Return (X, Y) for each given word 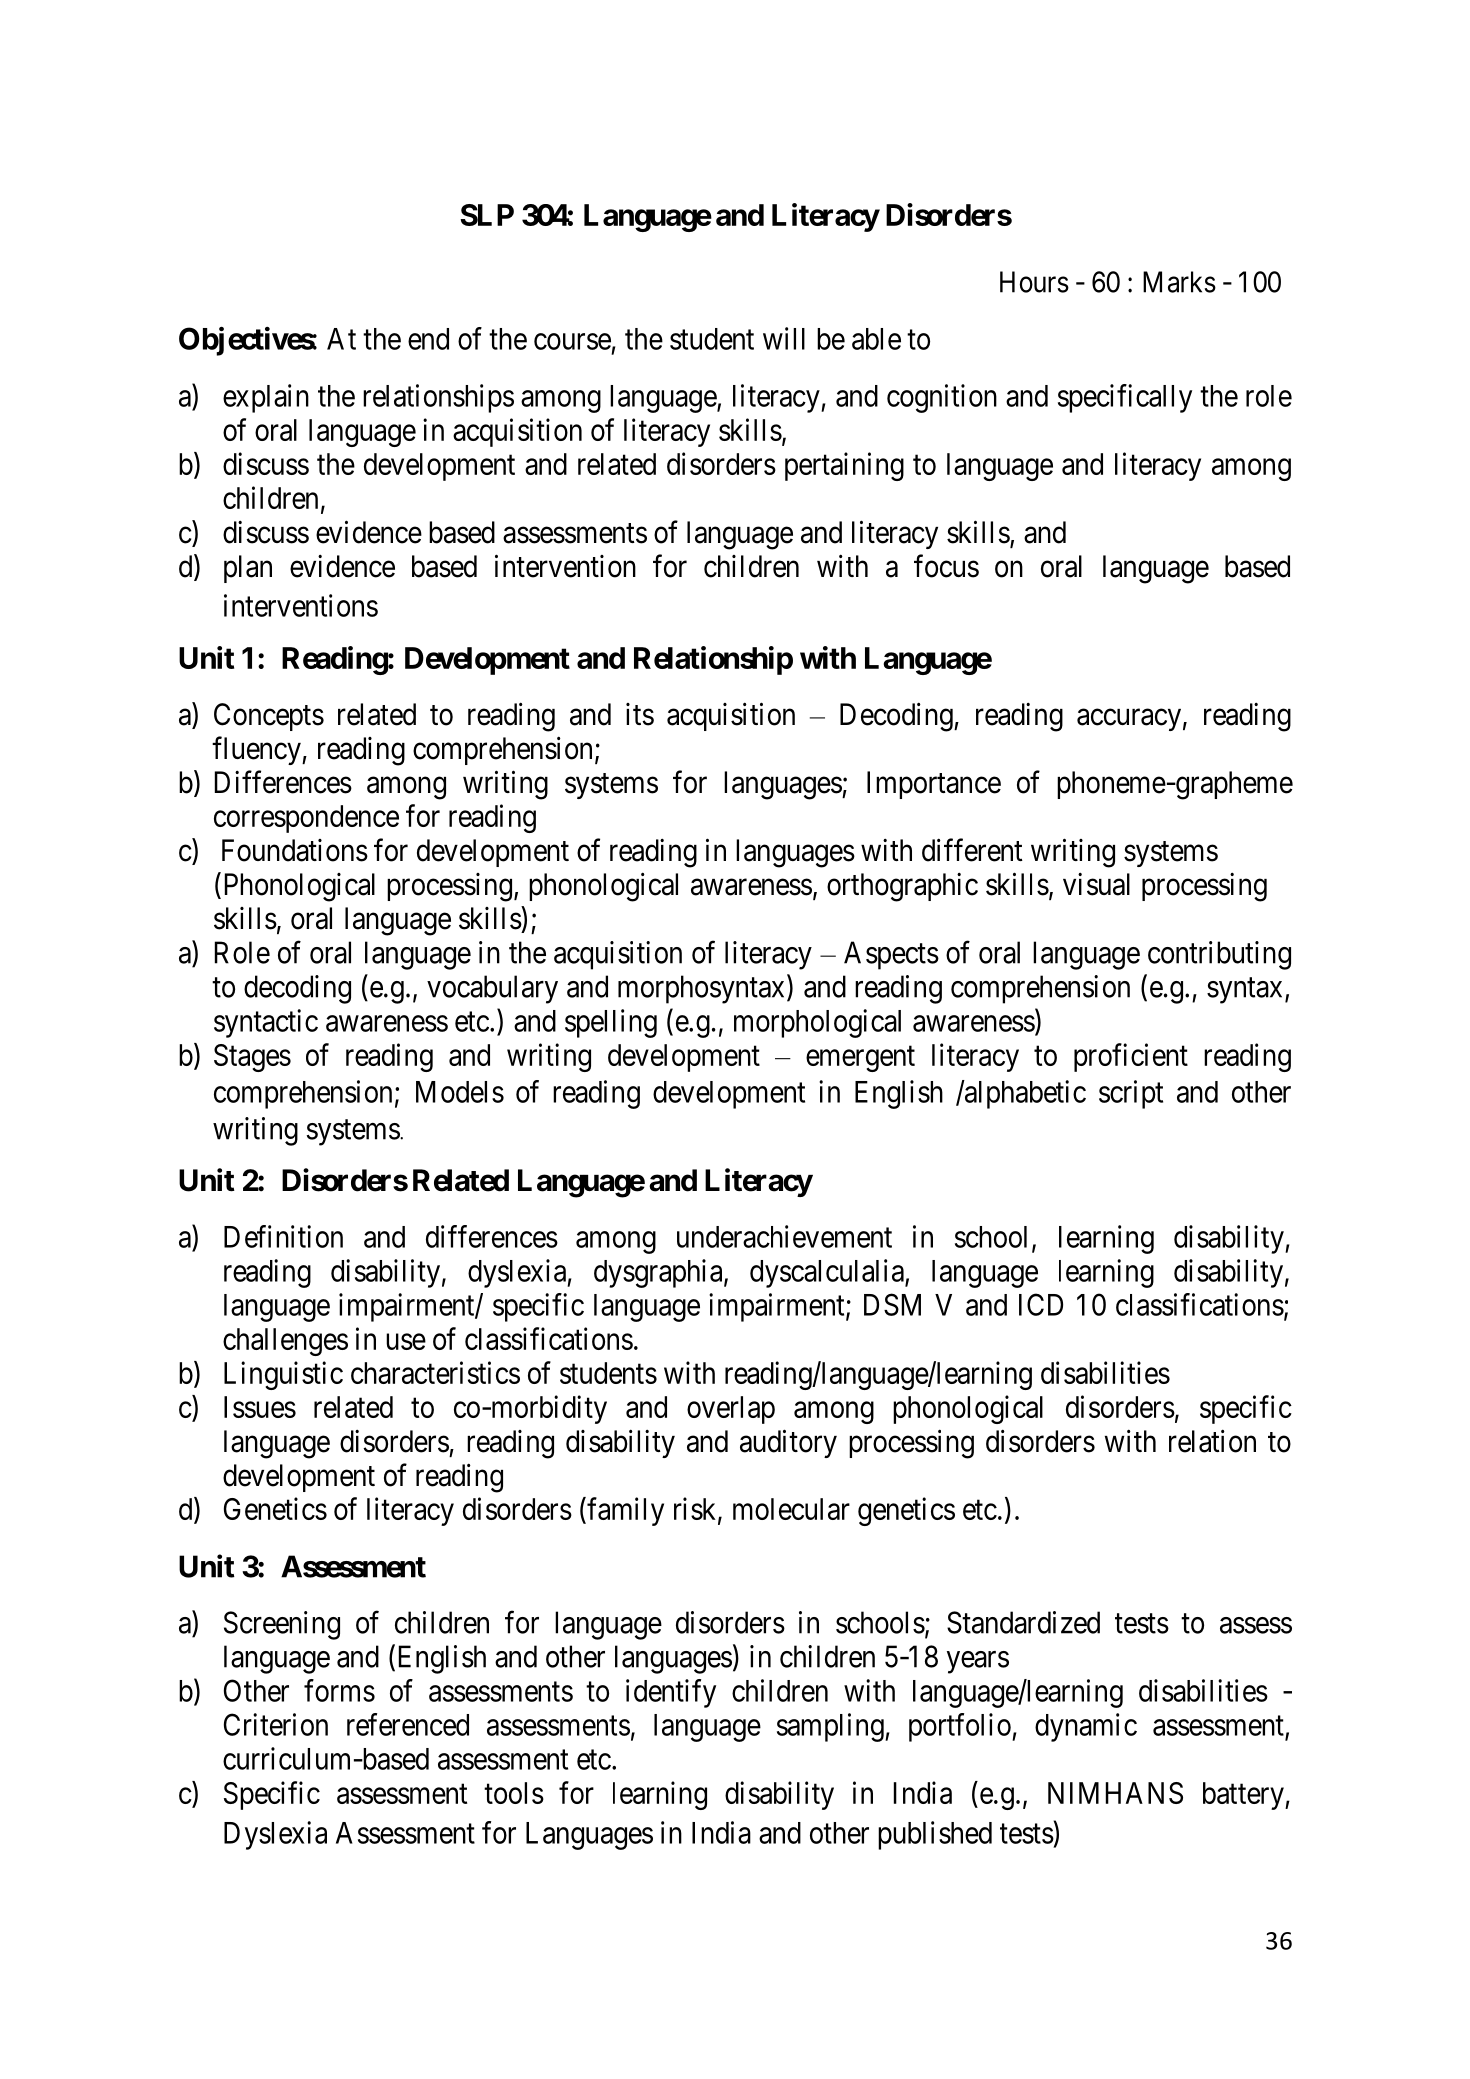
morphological (817, 1023)
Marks (1179, 282)
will (784, 338)
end (428, 339)
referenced (408, 1724)
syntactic (266, 1023)
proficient (1131, 1057)
